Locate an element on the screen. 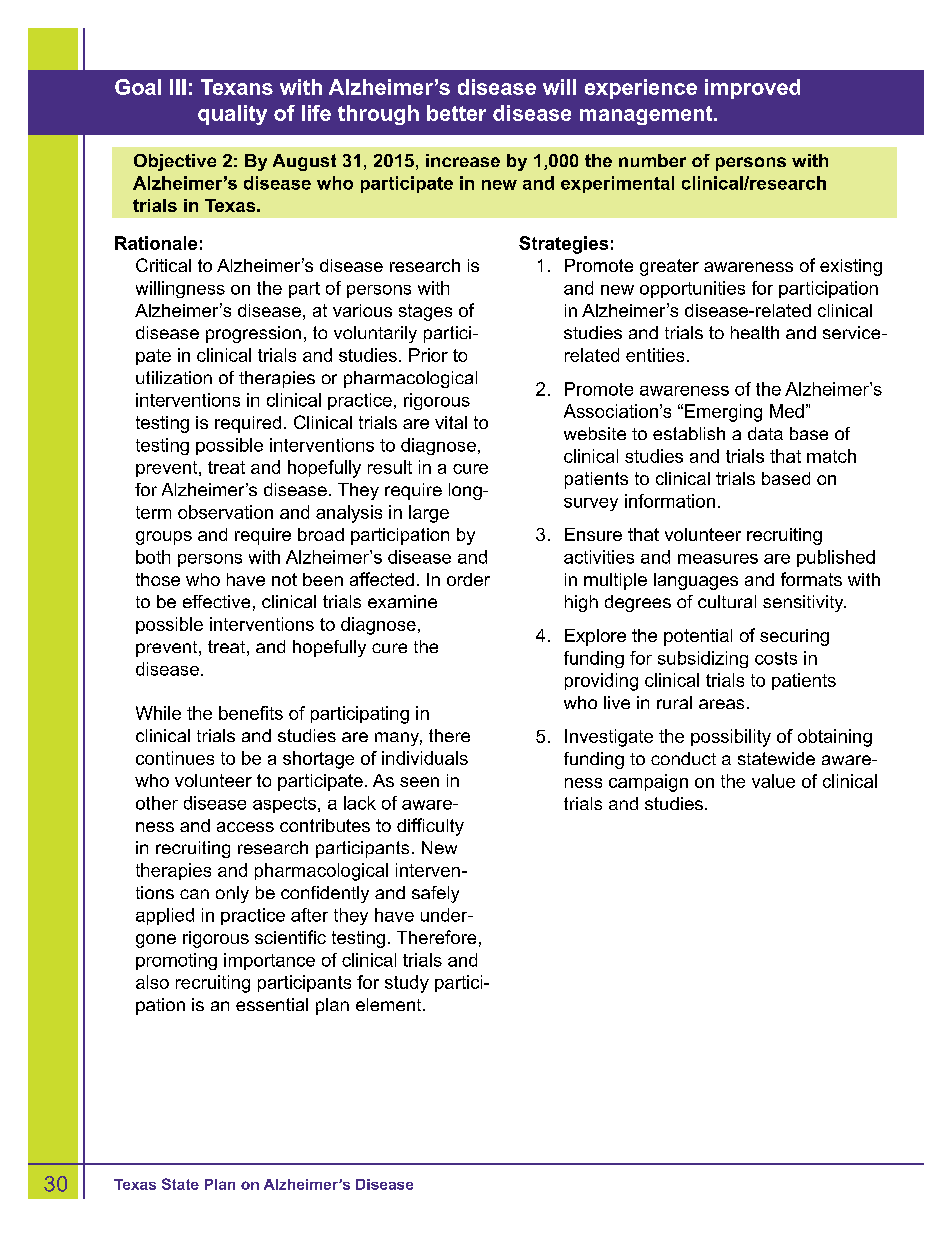 The height and width of the screenshot is (1233, 952). stages is located at coordinates (425, 312).
